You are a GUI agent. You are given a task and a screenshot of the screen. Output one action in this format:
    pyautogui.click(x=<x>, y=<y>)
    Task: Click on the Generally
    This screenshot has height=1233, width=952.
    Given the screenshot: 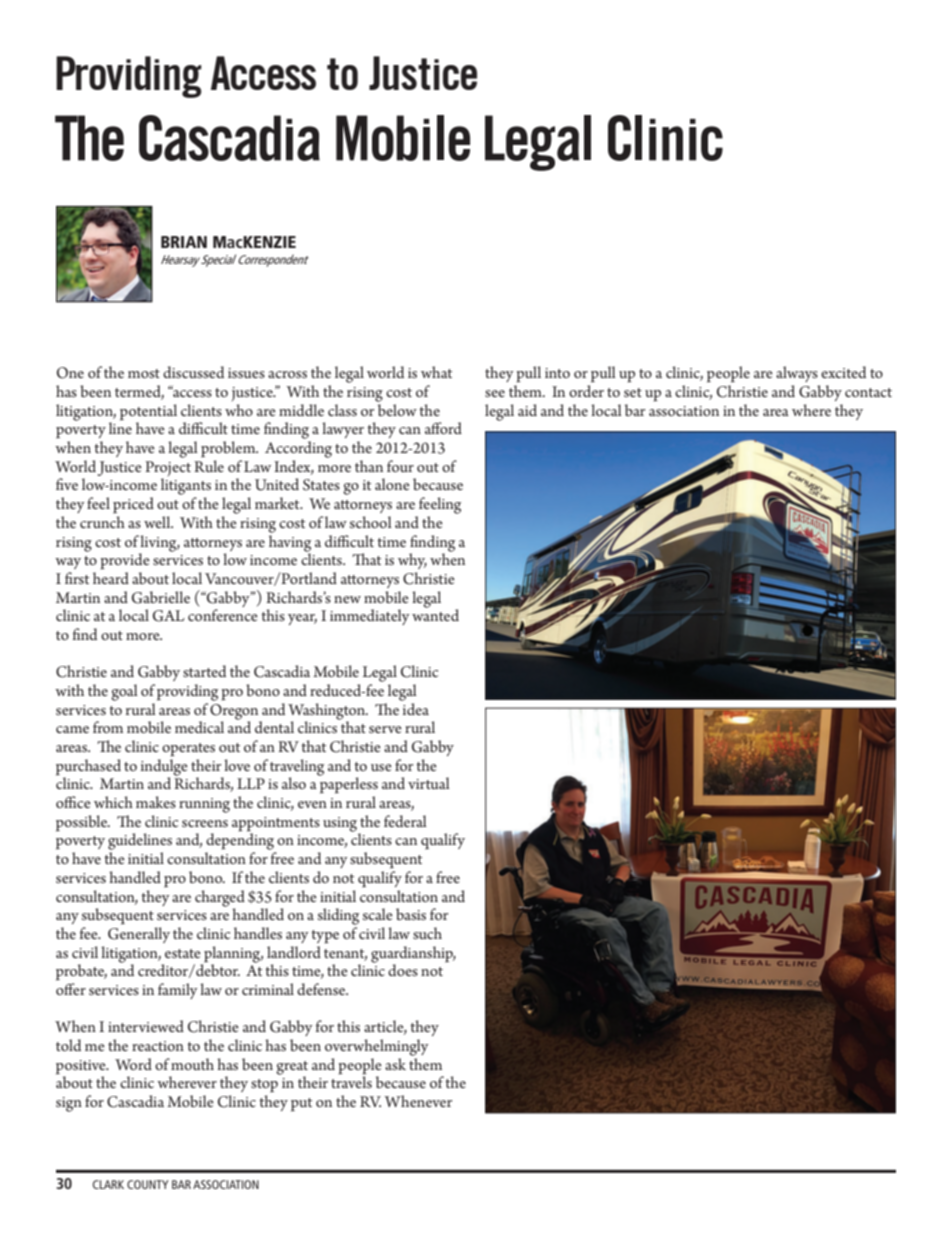 What is the action you would take?
    pyautogui.click(x=139, y=935)
